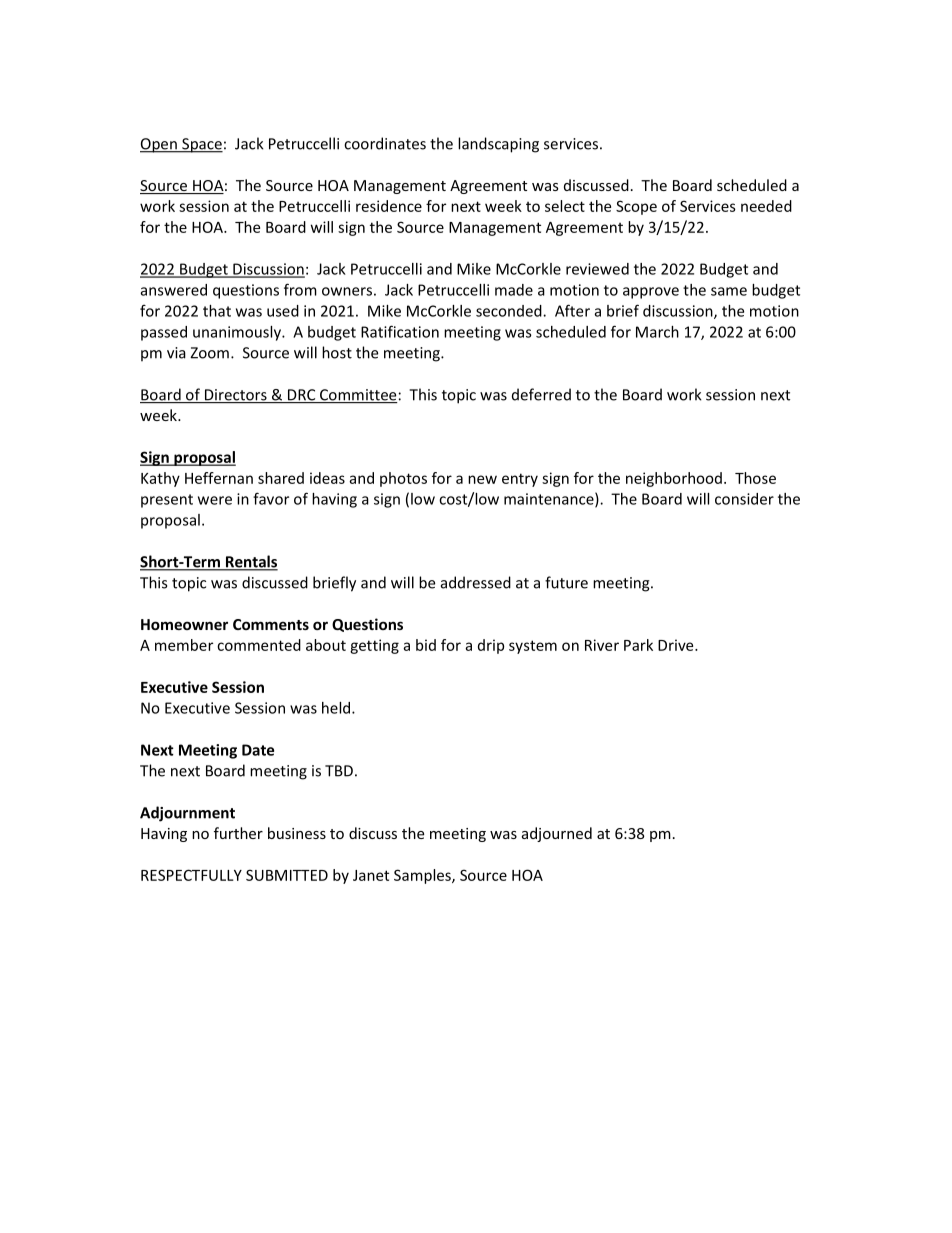 The height and width of the page is (1233, 952). What do you see at coordinates (371, 875) in the page?
I see `Janet` at bounding box center [371, 875].
